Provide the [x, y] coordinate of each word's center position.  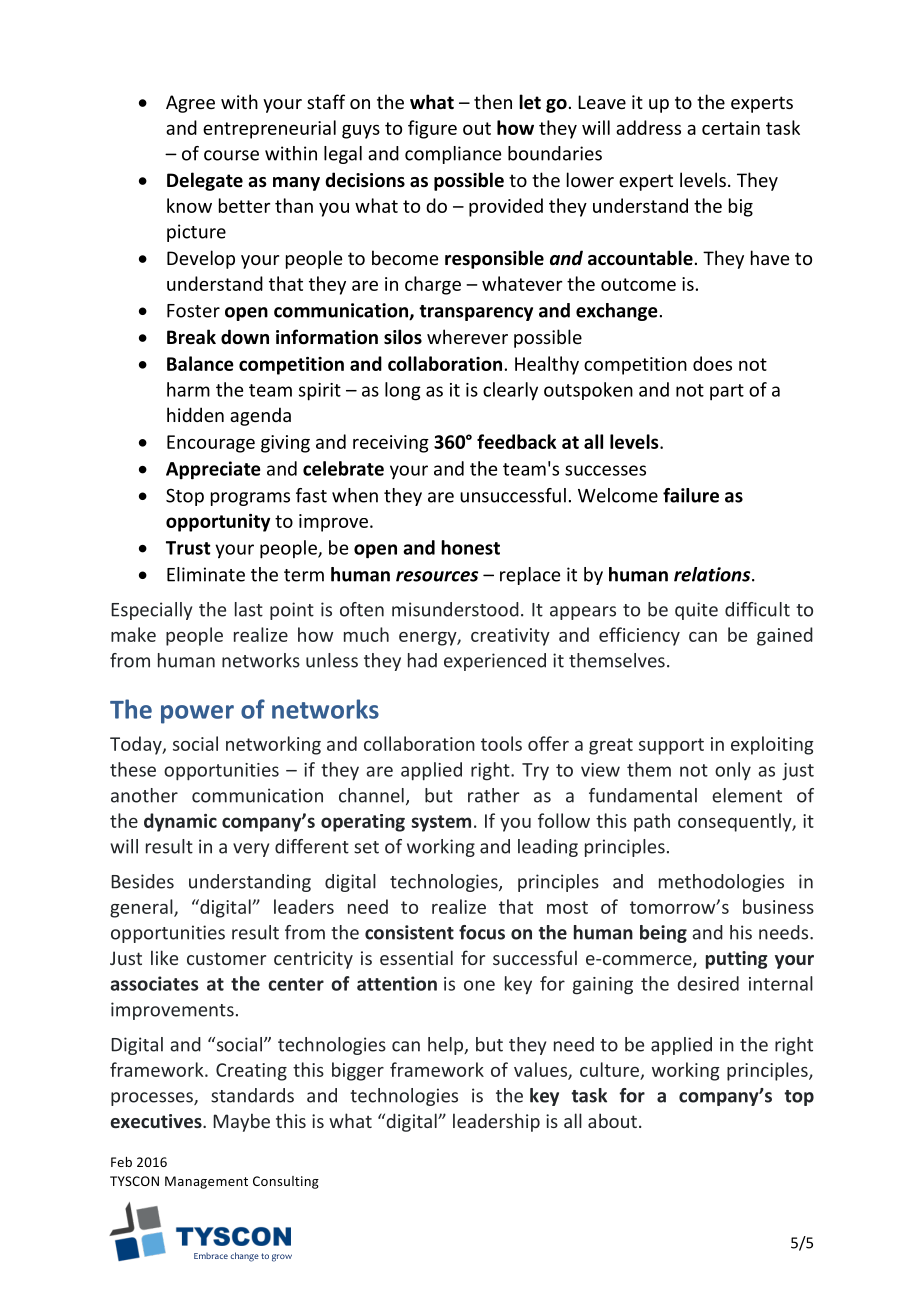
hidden [195, 414]
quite [696, 611]
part [727, 392]
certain [731, 128]
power [197, 714]
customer [226, 958]
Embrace [211, 1256]
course [231, 155]
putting [737, 960]
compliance [453, 155]
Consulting [286, 1182]
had [422, 660]
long [403, 391]
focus [482, 932]
